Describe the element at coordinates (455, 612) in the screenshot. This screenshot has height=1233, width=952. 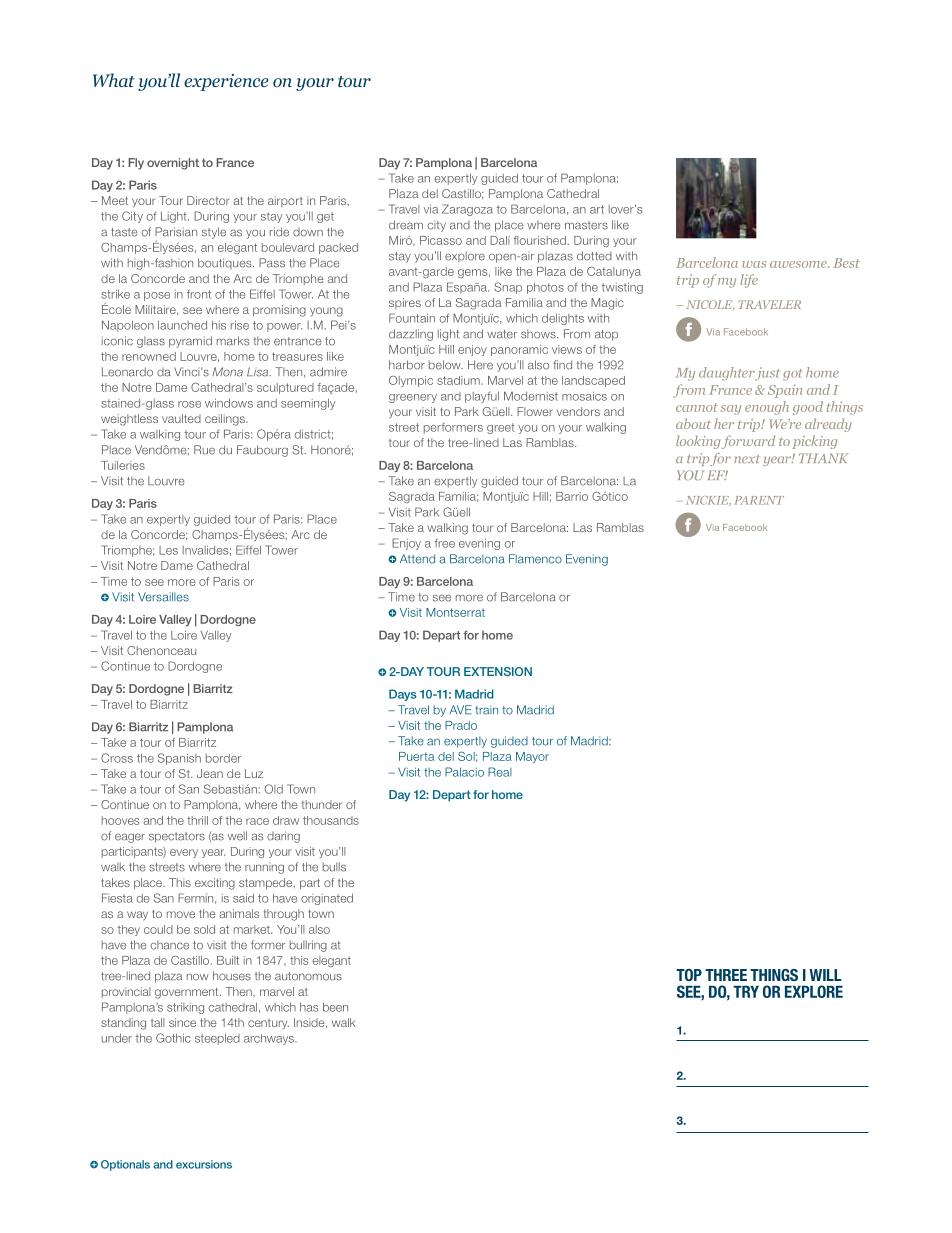
I see `Montserrat` at that location.
